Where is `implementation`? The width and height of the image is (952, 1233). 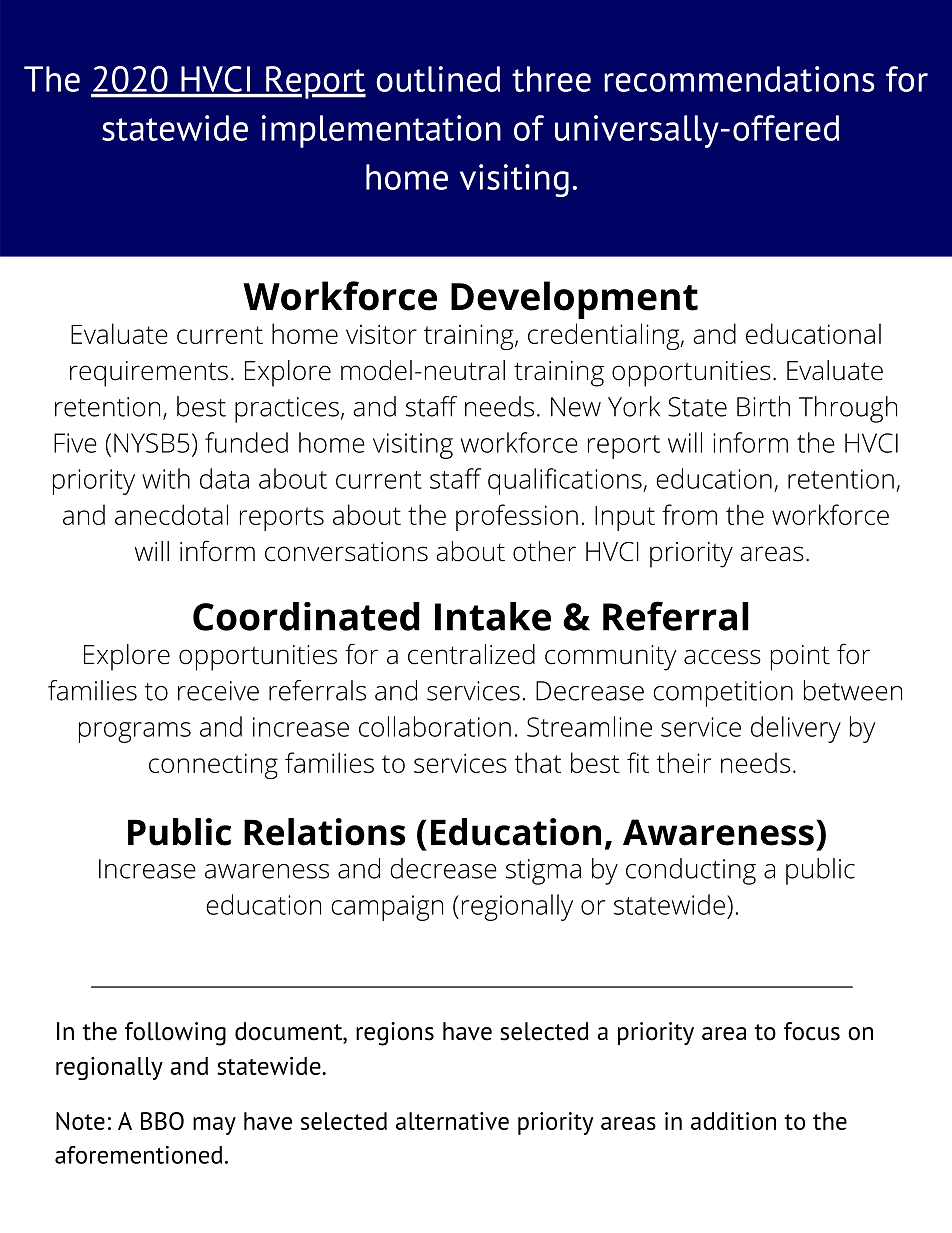 implementation is located at coordinates (381, 131).
